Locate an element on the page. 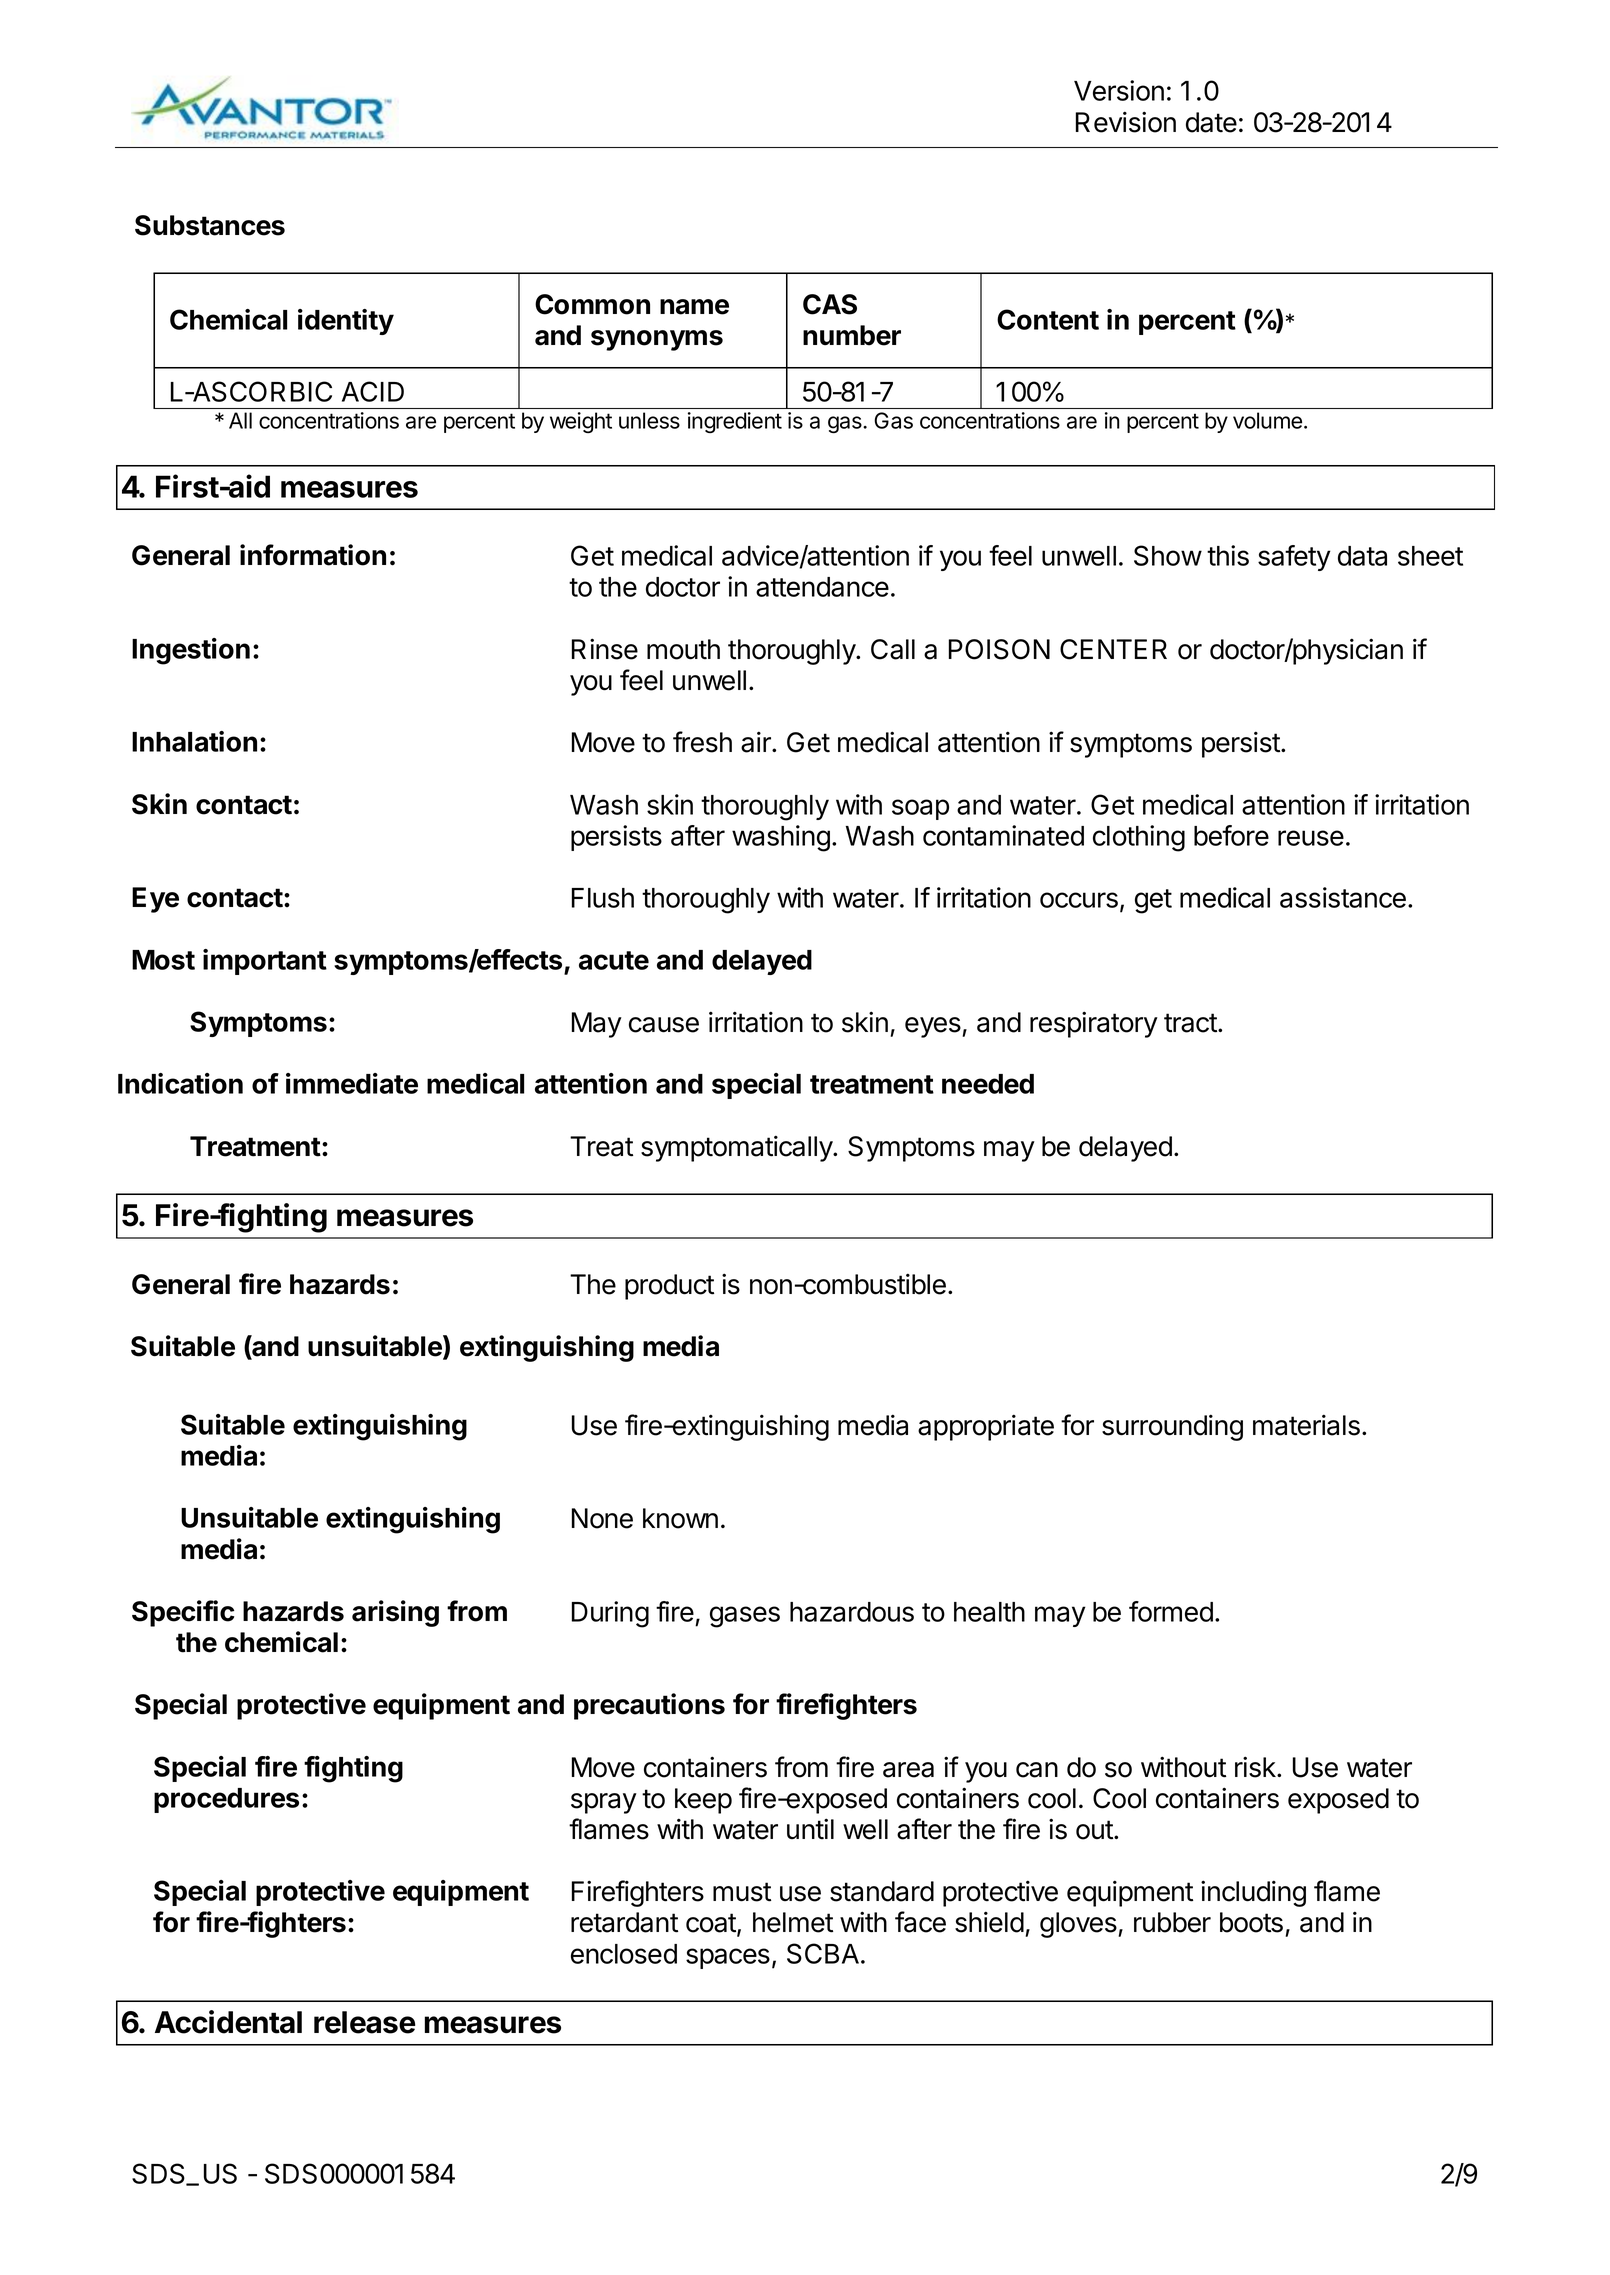 The height and width of the document is (2275, 1610). boots is located at coordinates (1251, 1922).
